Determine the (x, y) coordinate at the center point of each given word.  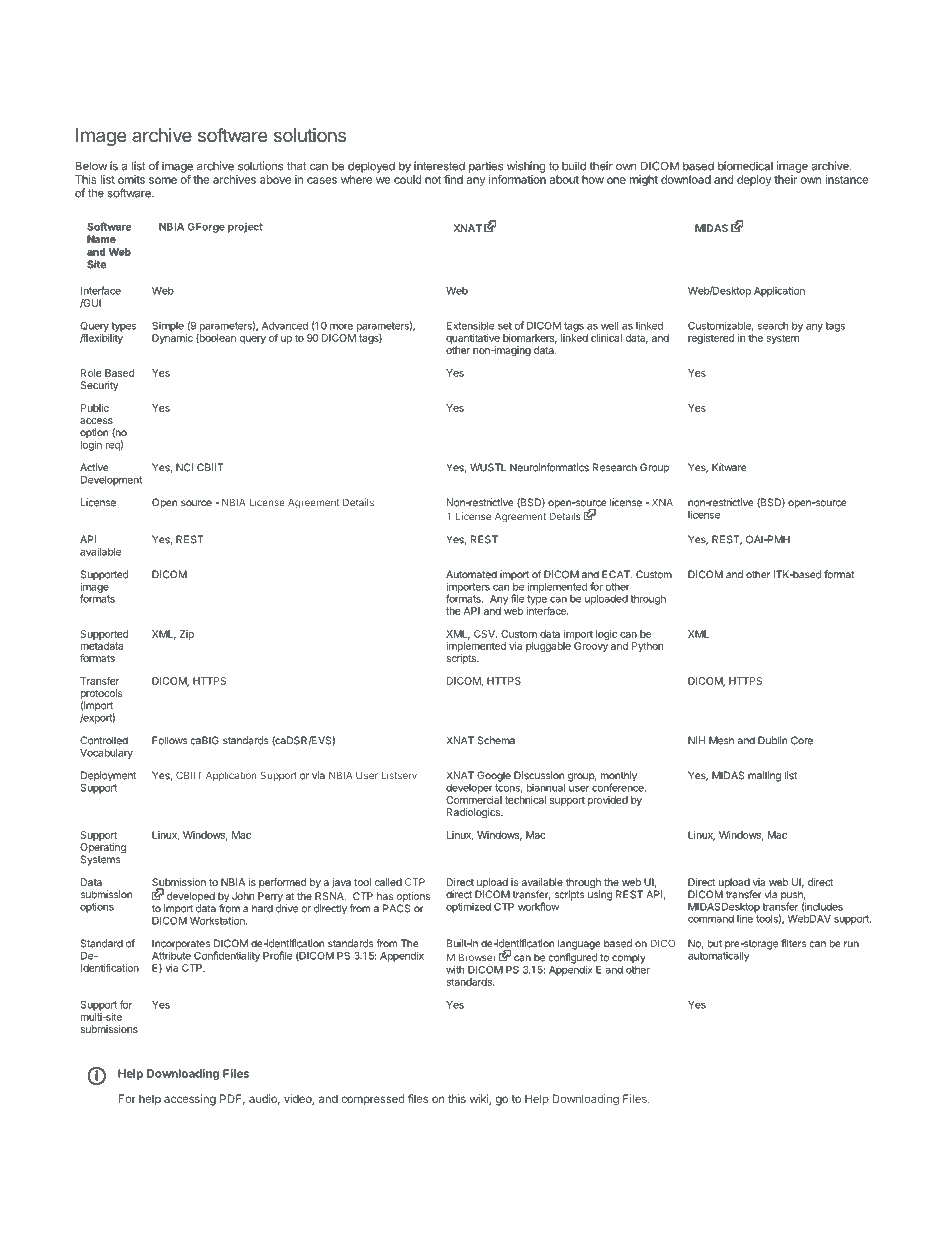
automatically (718, 955)
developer (469, 789)
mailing (764, 776)
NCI (184, 467)
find (453, 179)
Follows (169, 740)
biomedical (745, 166)
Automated (471, 574)
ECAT (617, 574)
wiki (480, 1099)
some (163, 180)
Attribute (171, 954)
